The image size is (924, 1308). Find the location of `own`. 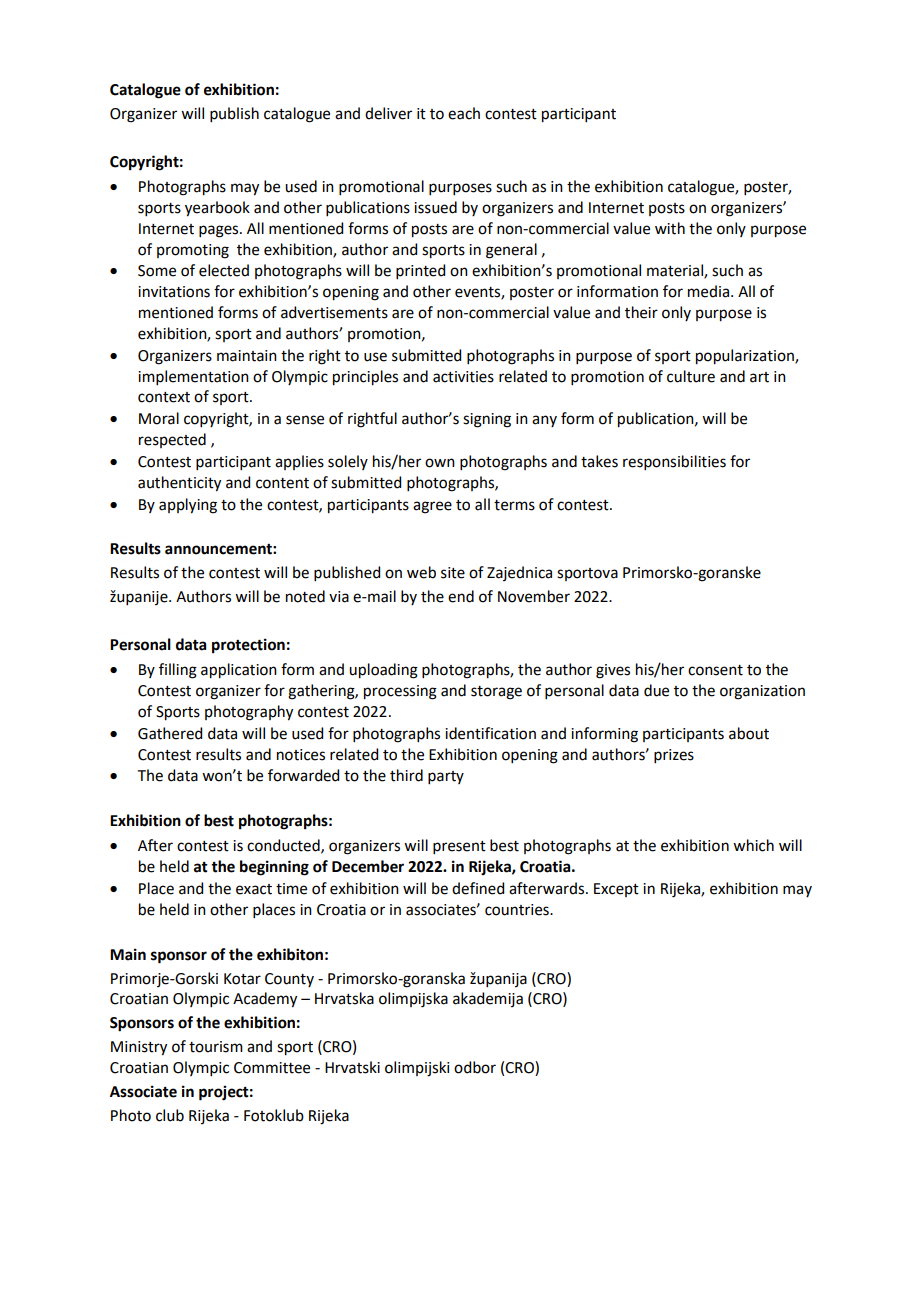

own is located at coordinates (440, 463).
